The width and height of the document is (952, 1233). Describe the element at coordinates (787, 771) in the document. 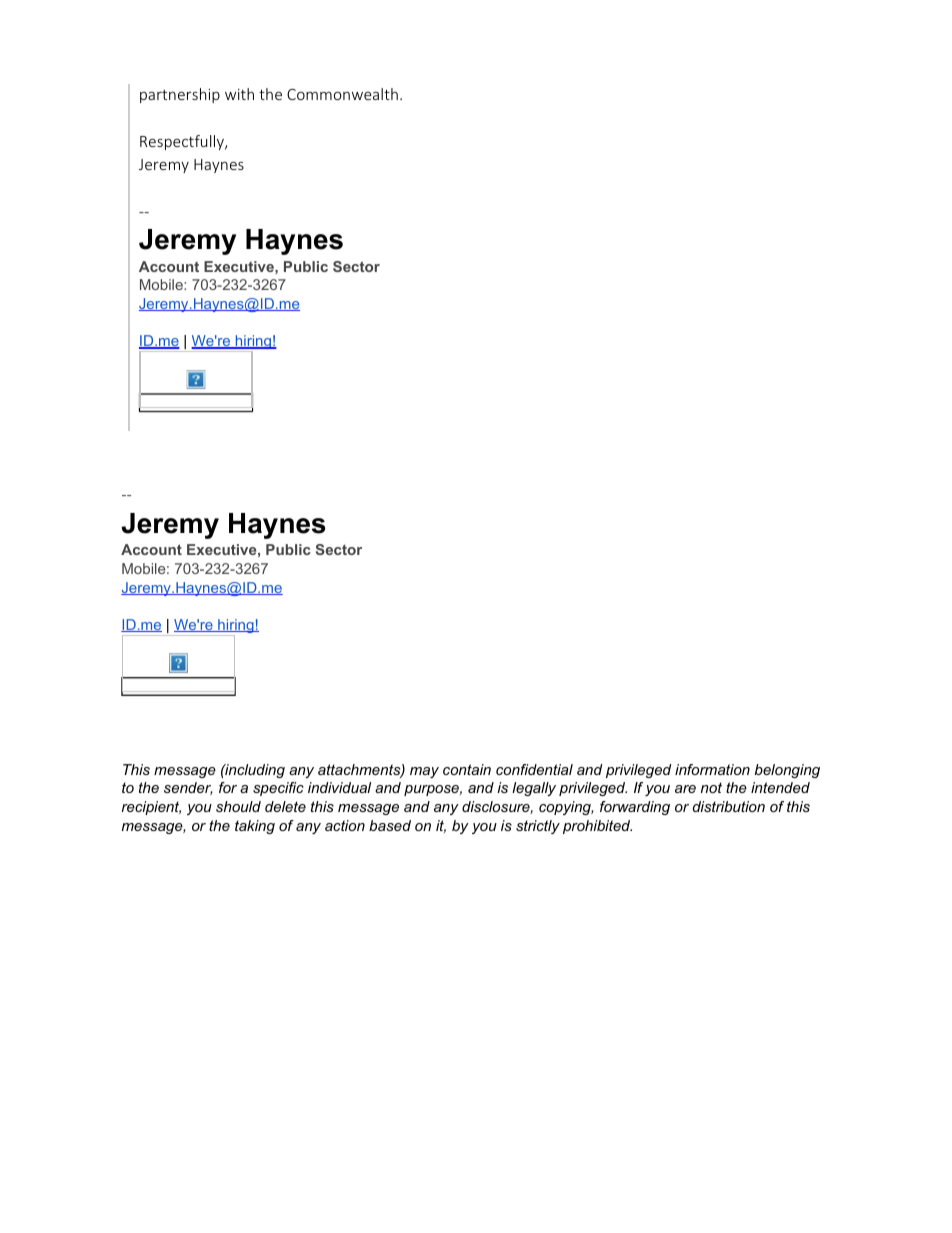

I see `belonging` at that location.
